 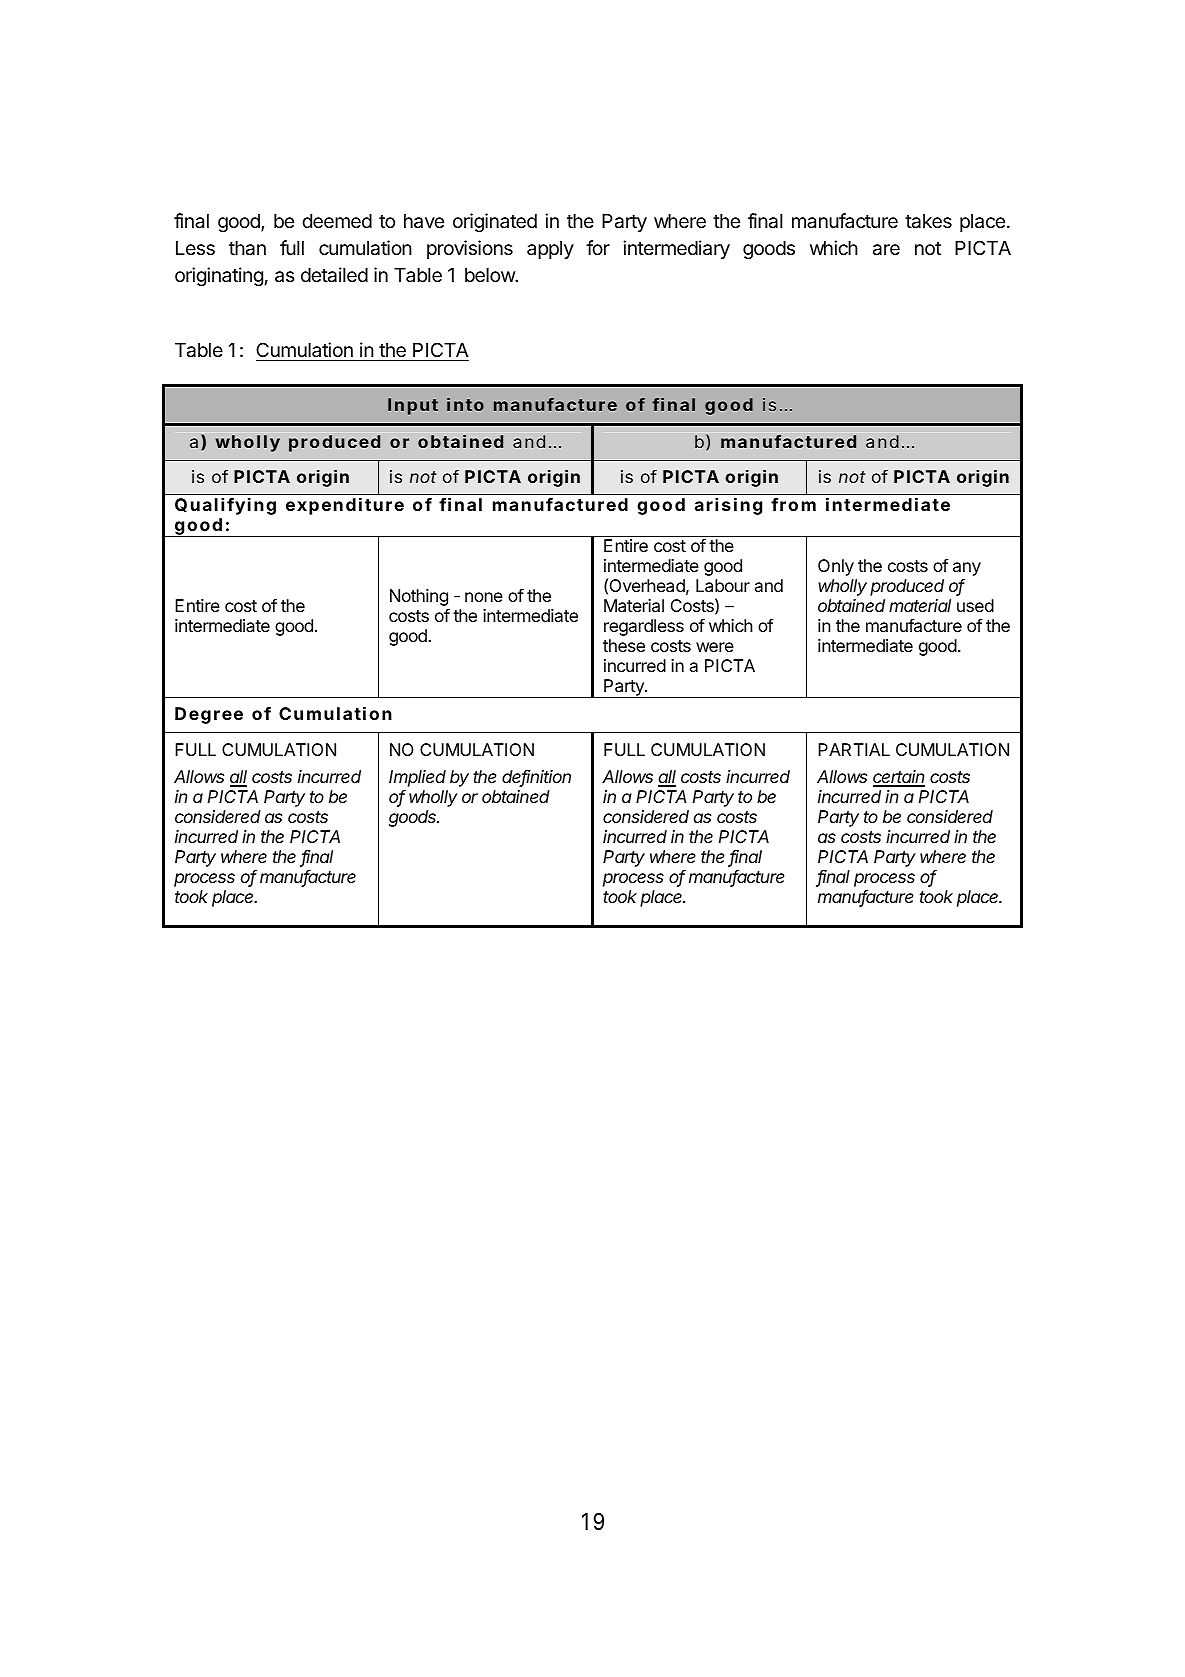 I want to click on Implied, so click(x=417, y=780).
